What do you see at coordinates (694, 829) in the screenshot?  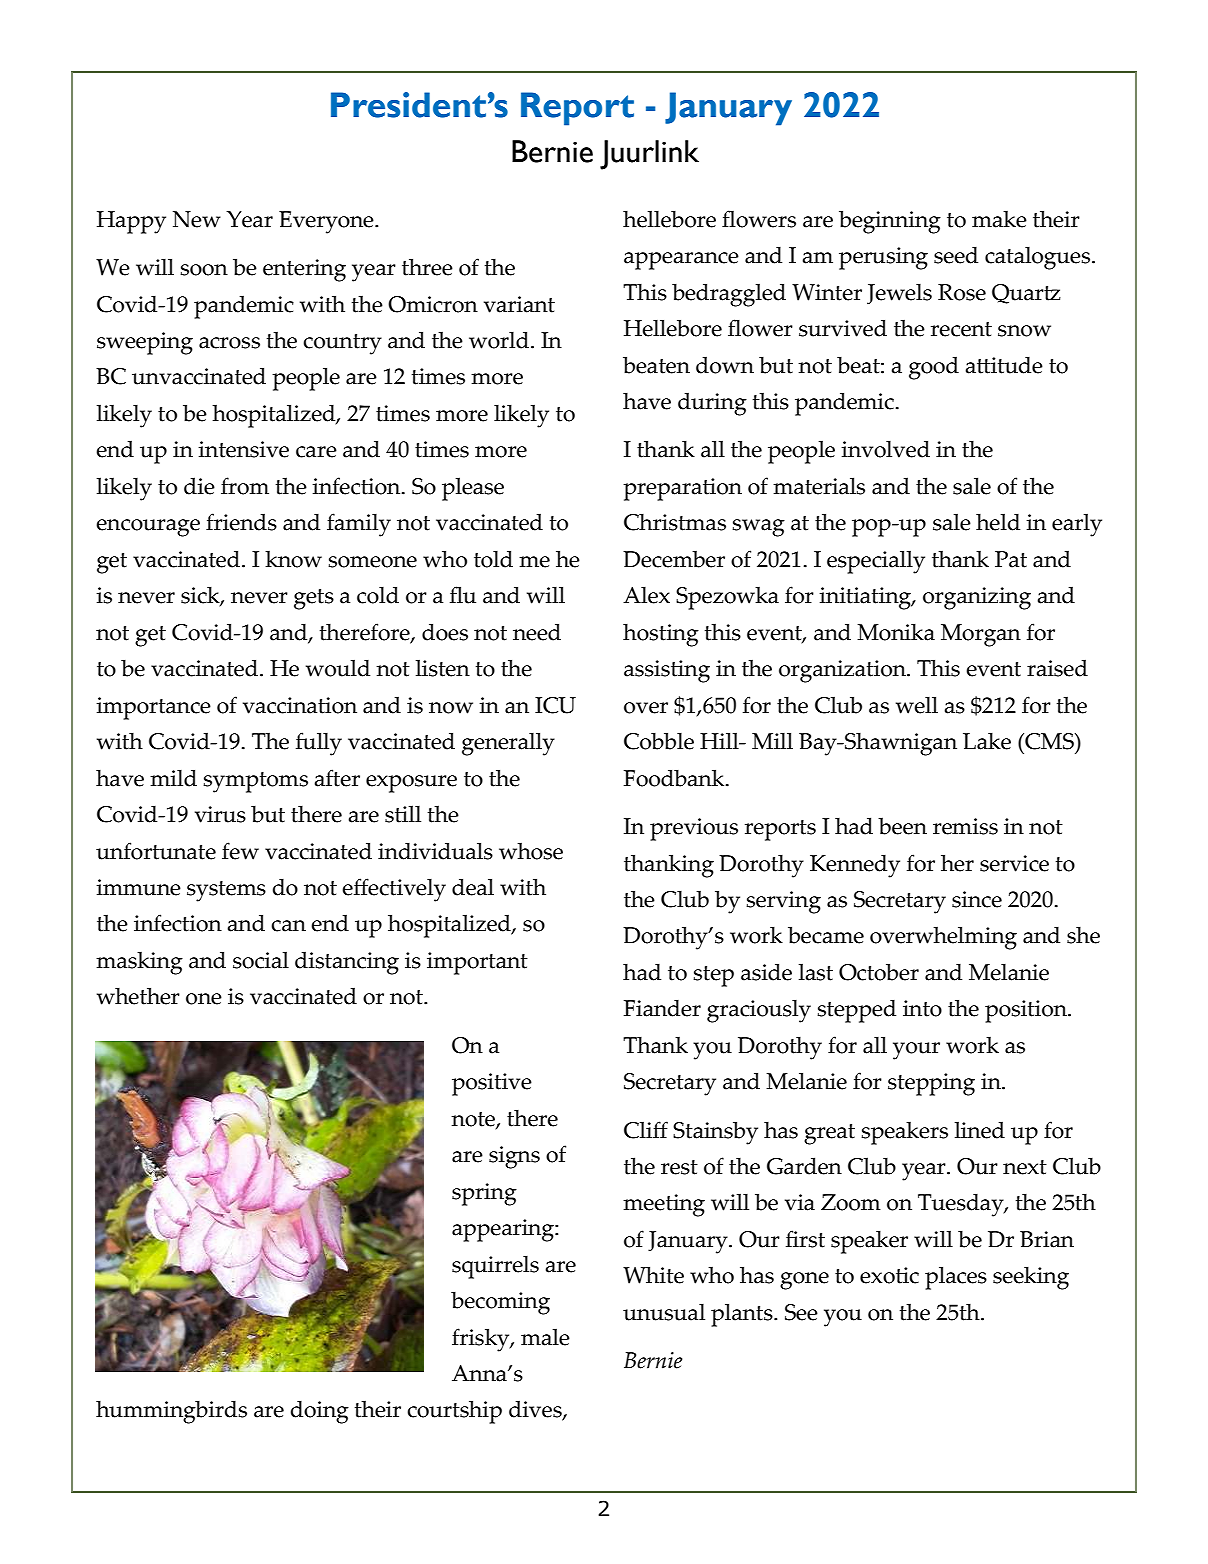 I see `previous` at bounding box center [694, 829].
